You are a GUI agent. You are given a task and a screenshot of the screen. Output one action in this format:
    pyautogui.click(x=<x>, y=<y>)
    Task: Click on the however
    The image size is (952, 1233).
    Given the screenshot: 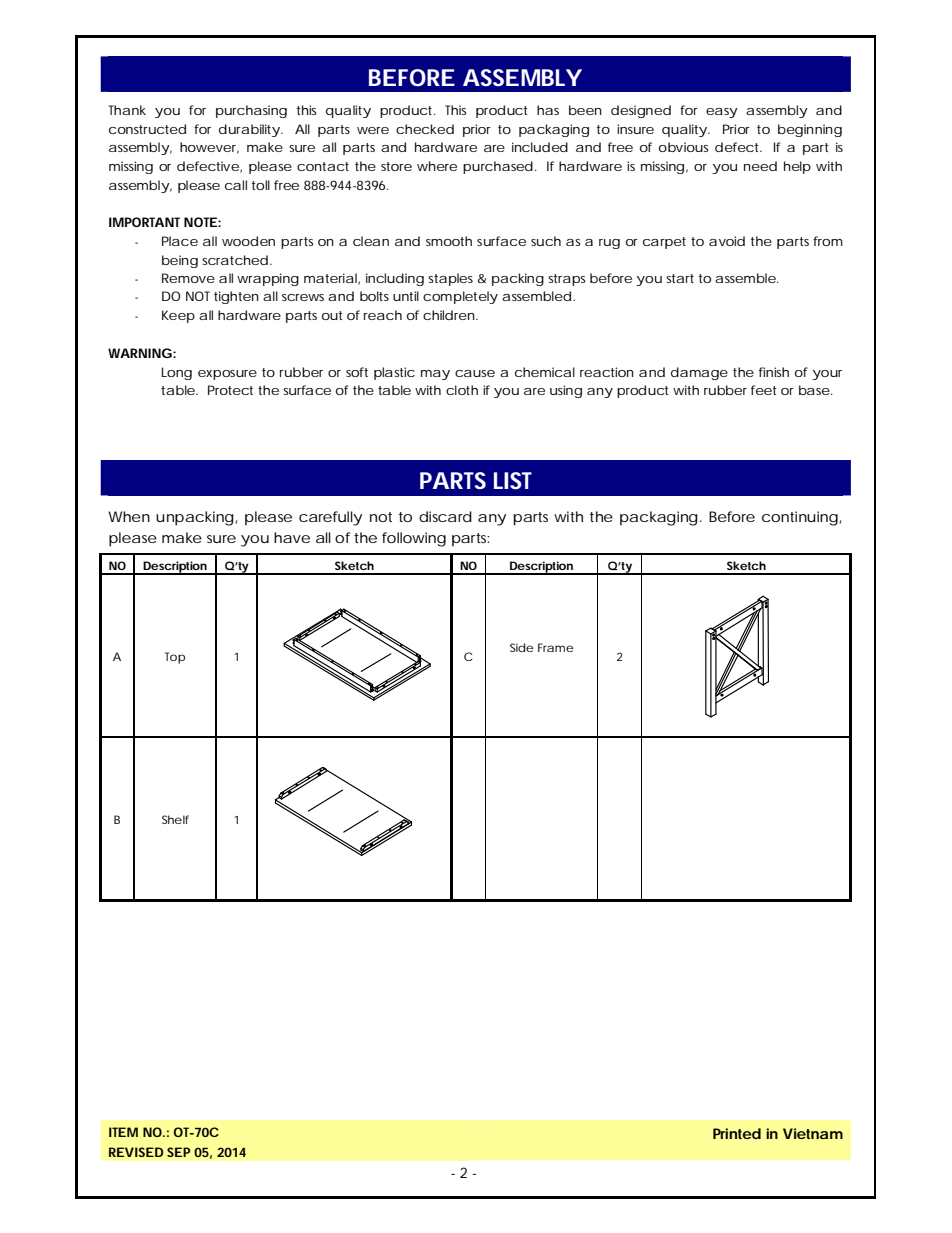 What is the action you would take?
    pyautogui.click(x=209, y=148)
